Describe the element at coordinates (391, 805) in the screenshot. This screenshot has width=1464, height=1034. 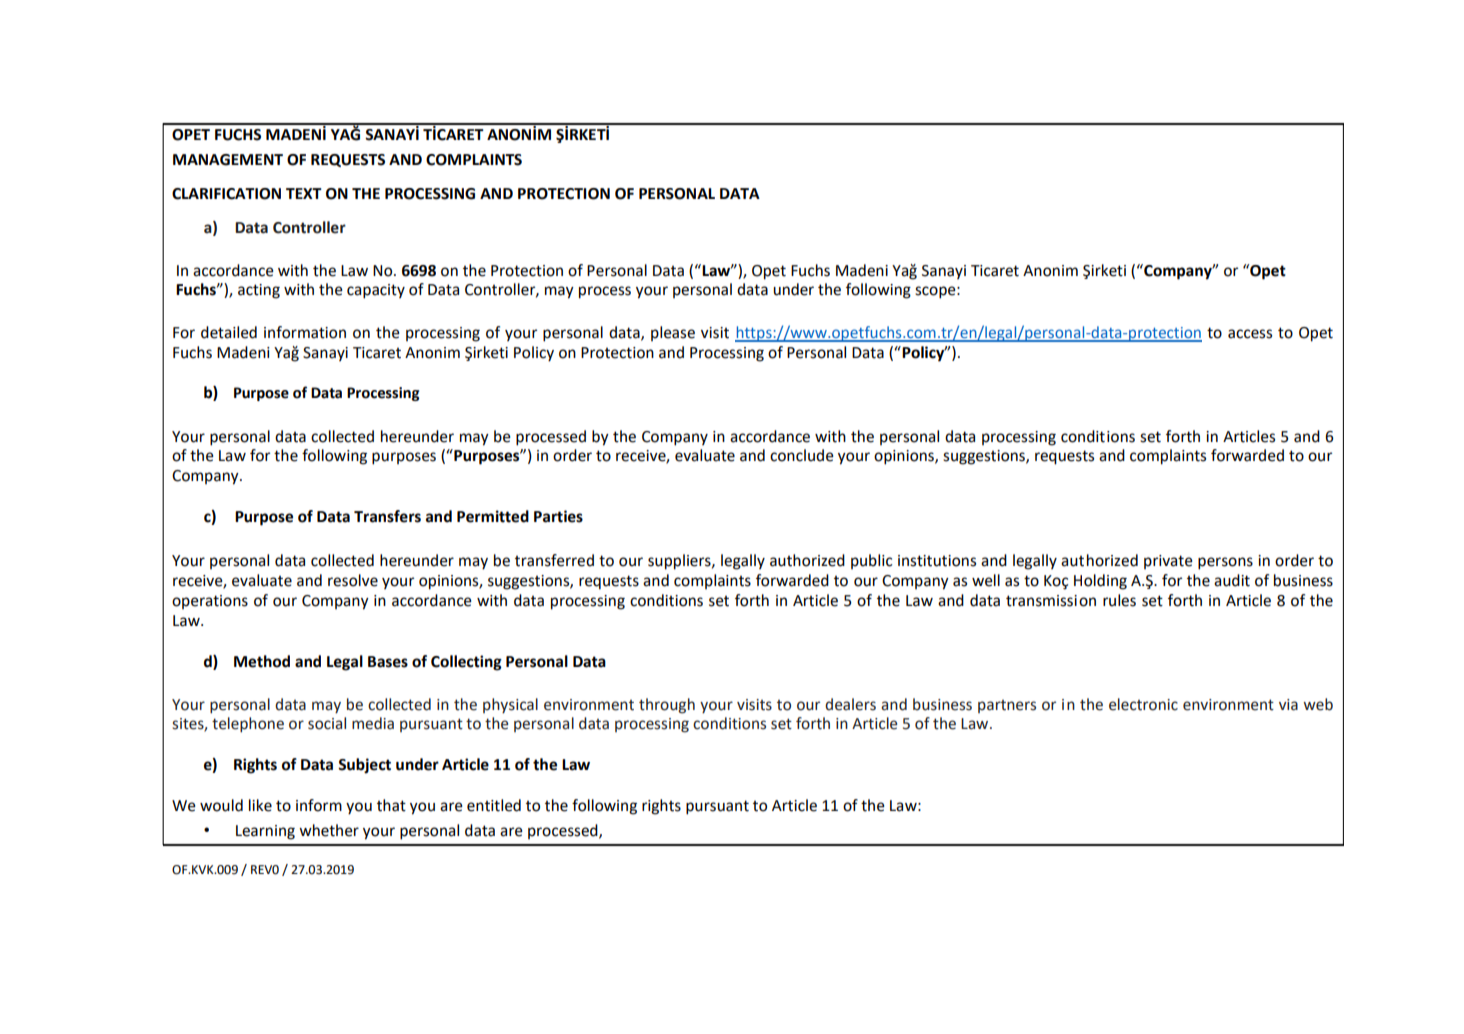
I see `that` at that location.
